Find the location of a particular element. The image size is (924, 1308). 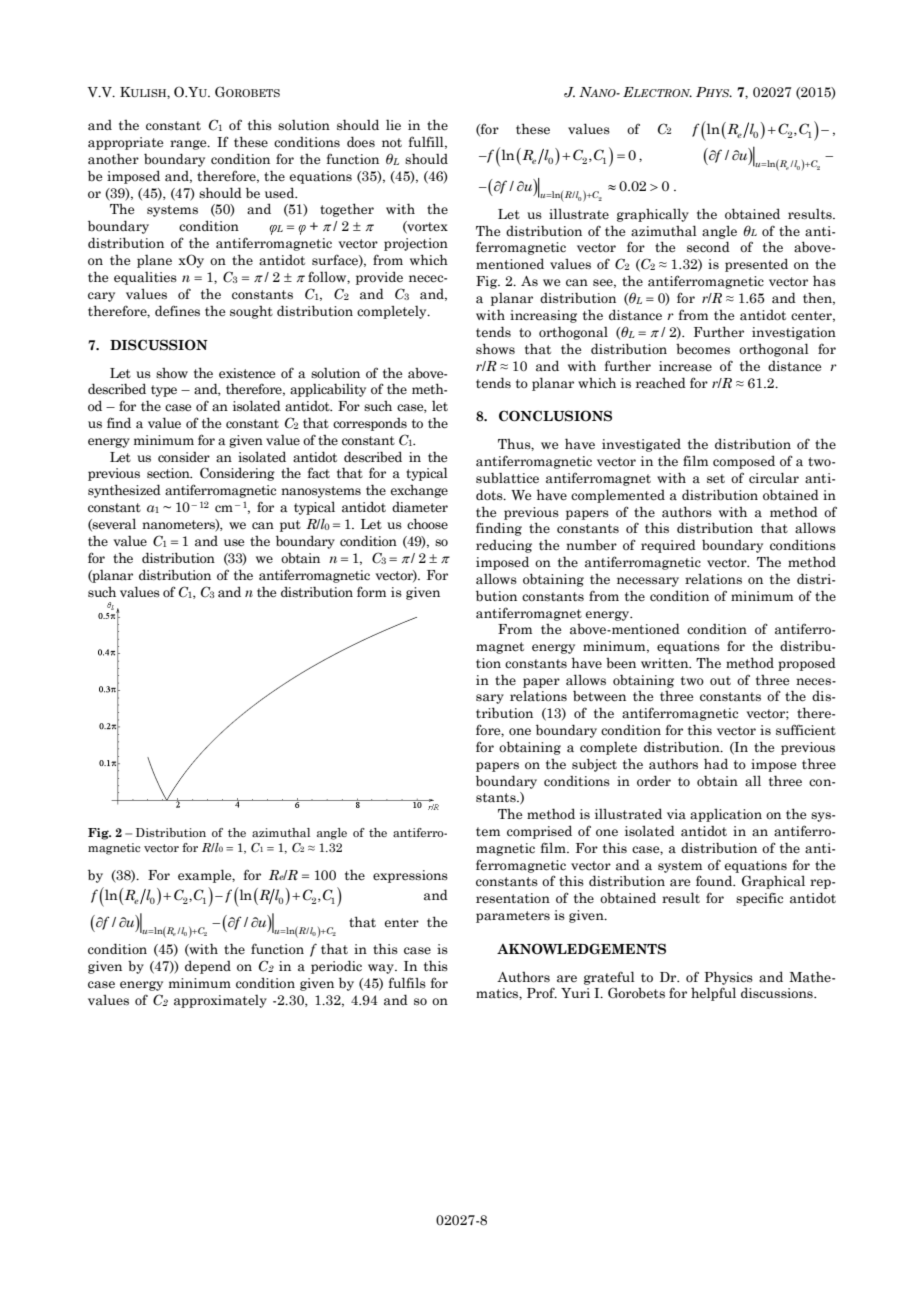

second is located at coordinates (708, 247).
